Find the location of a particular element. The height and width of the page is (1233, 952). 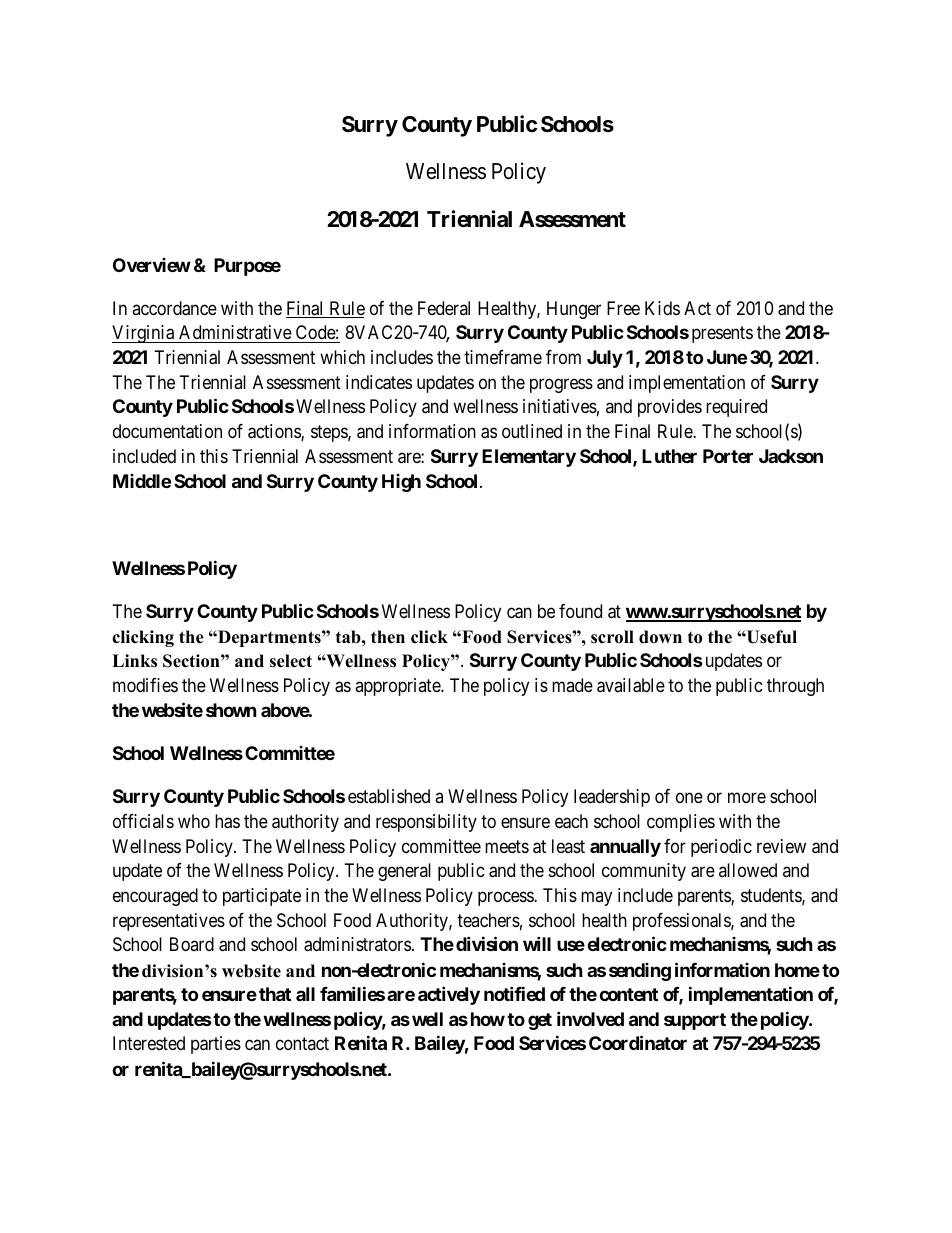

Kids is located at coordinates (662, 308).
